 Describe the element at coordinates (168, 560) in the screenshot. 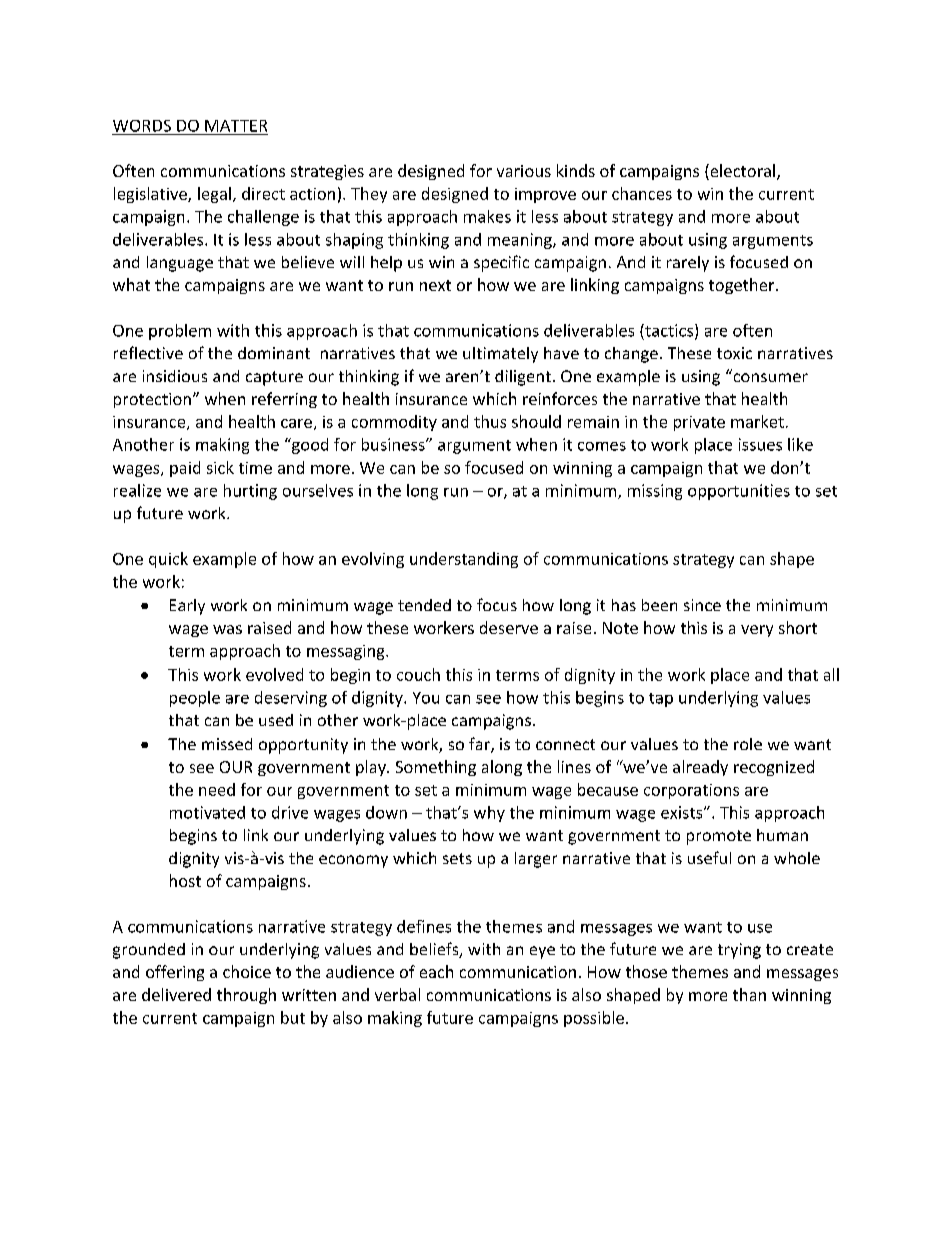

I see `quick` at that location.
